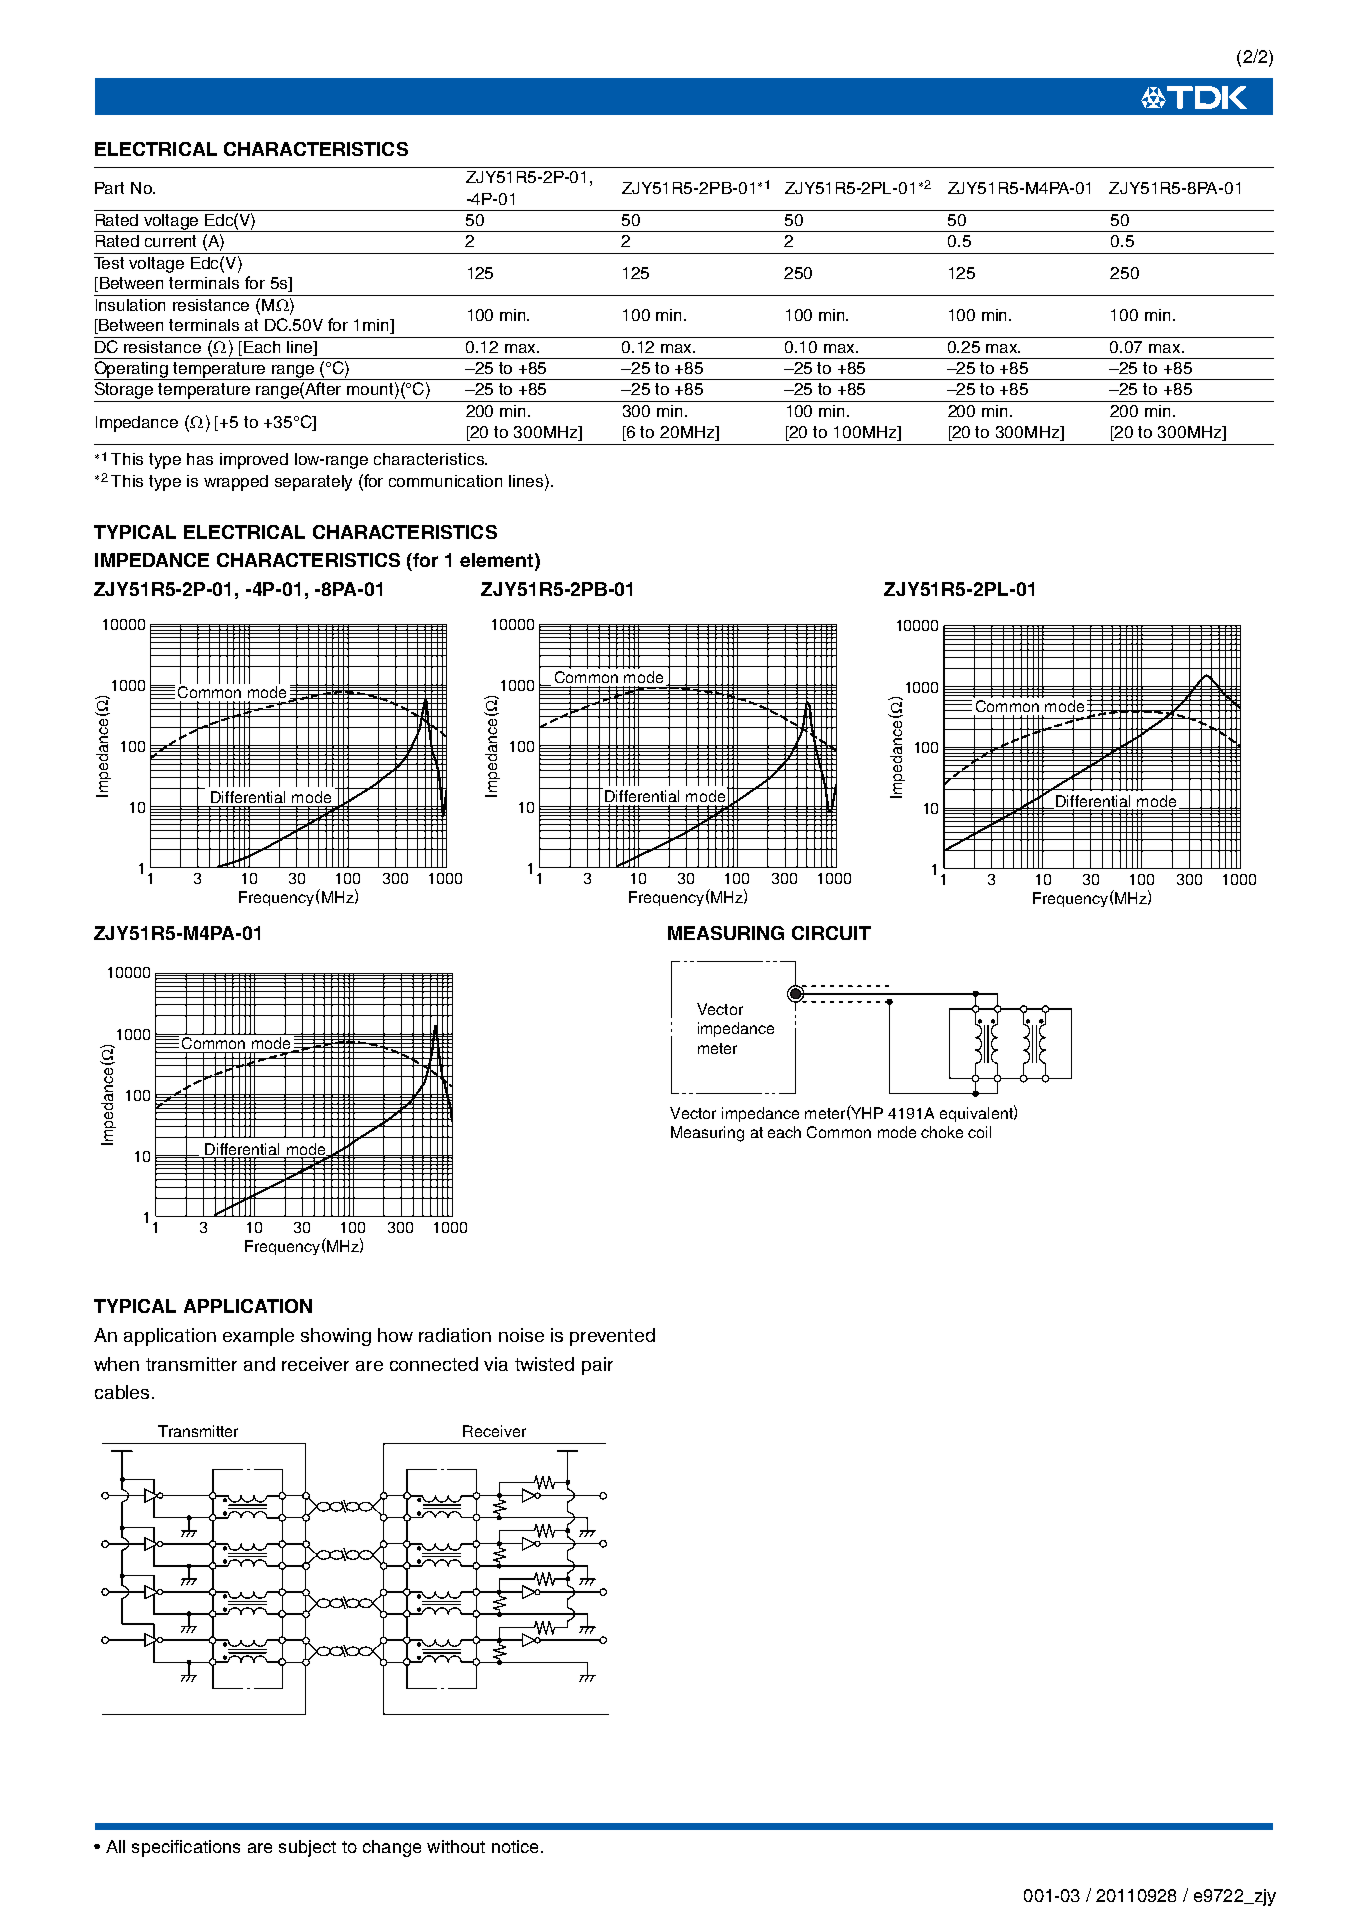 The width and height of the page is (1366, 1932). I want to click on pair, so click(597, 1366).
